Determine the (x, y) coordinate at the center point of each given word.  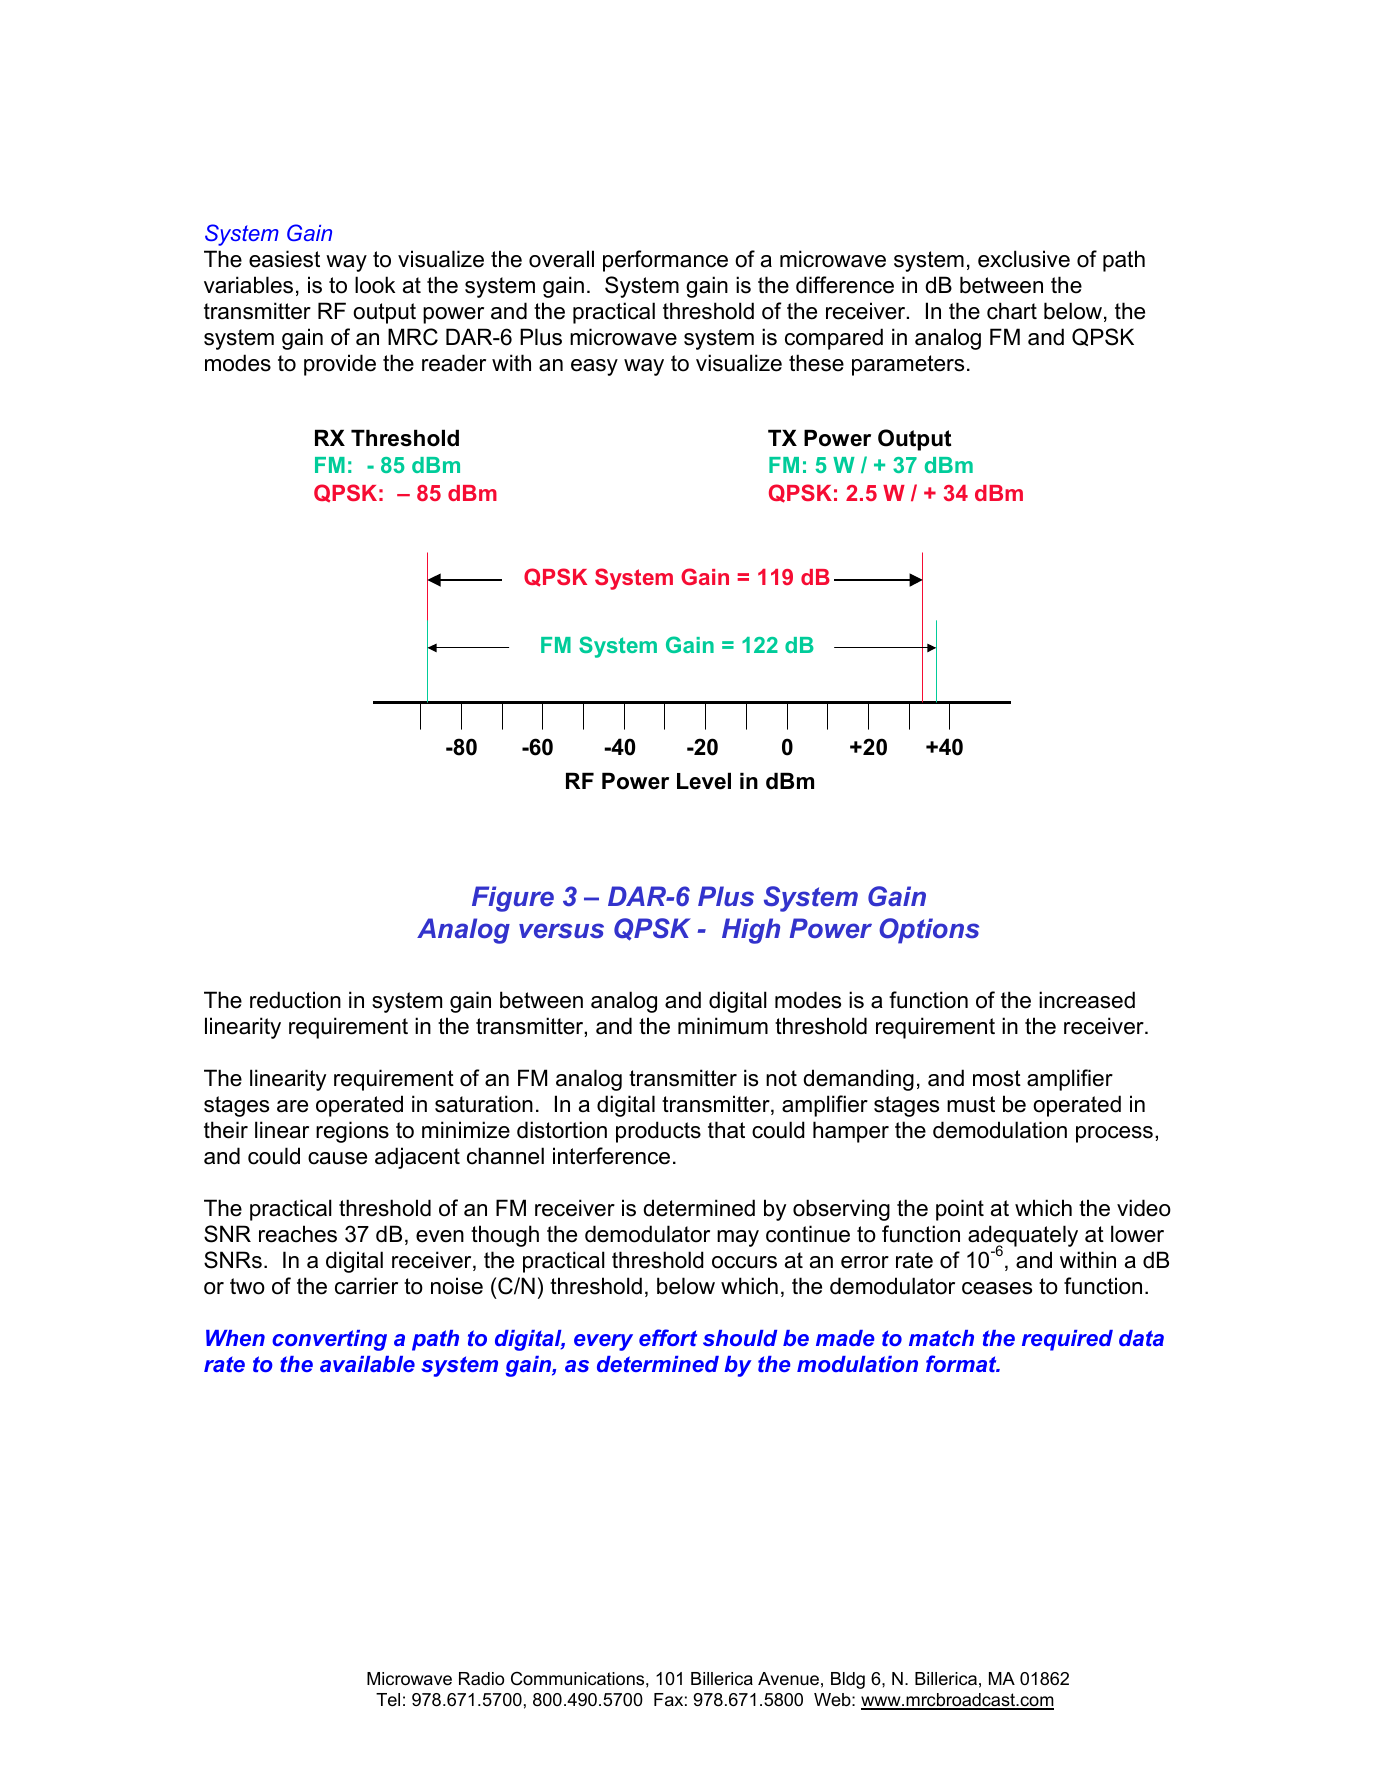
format (962, 1363)
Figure (513, 899)
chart (1012, 311)
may (738, 1238)
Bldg (848, 1680)
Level (704, 781)
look (375, 285)
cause (337, 1158)
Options (929, 931)
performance (665, 261)
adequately (1023, 1237)
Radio (481, 1679)
